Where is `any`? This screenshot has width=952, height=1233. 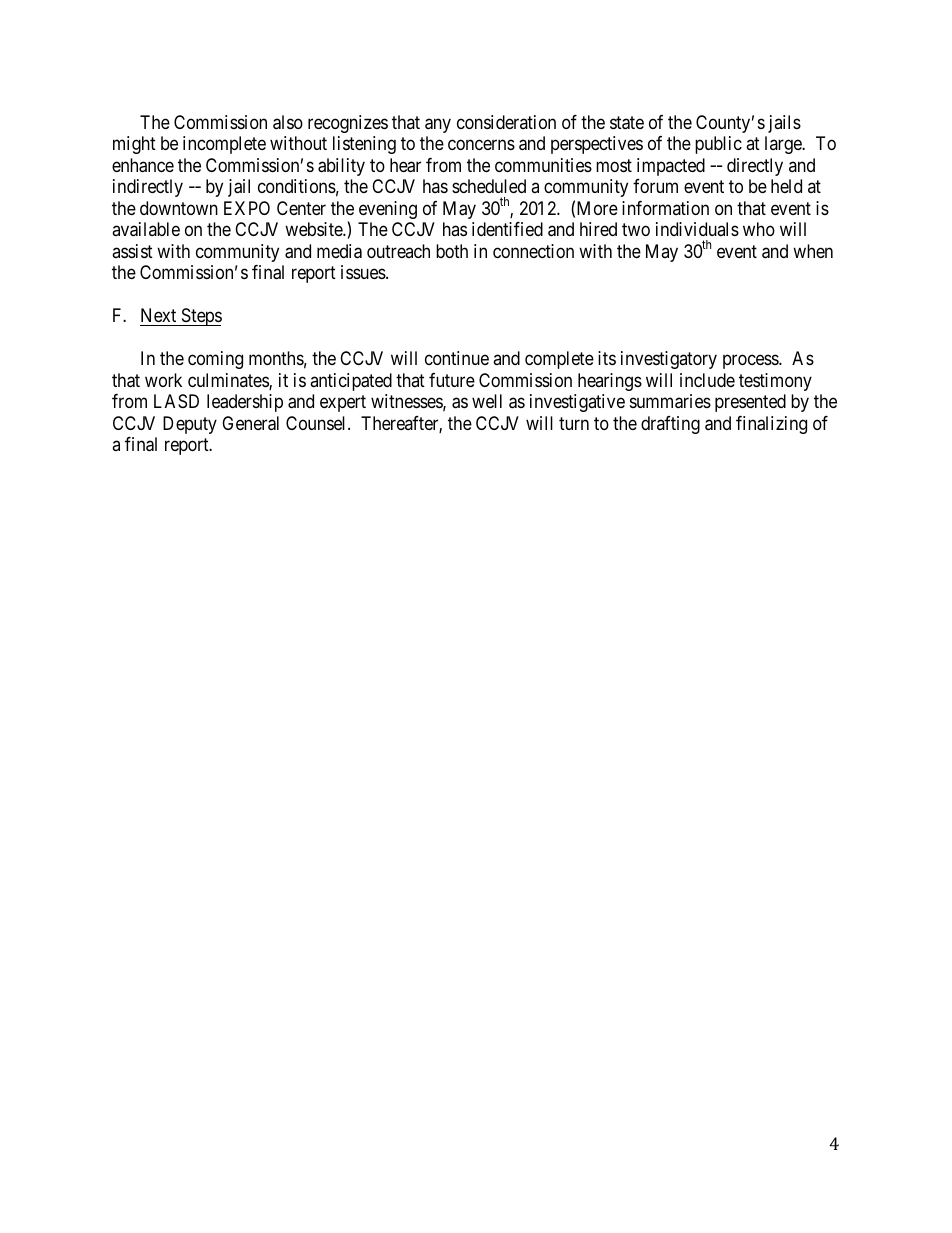 any is located at coordinates (438, 125).
